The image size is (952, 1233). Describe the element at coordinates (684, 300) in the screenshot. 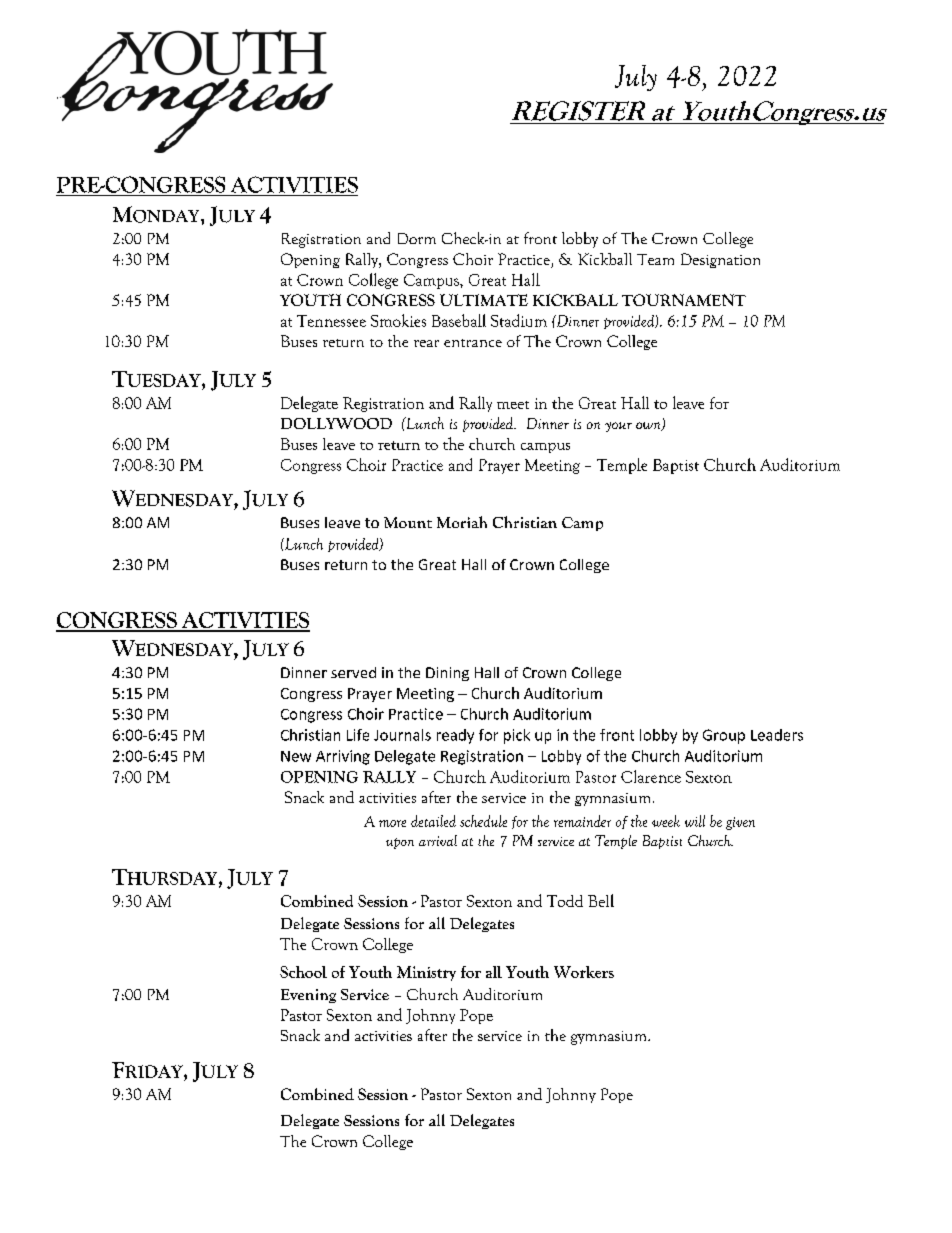

I see `TOURNAMENT` at that location.
